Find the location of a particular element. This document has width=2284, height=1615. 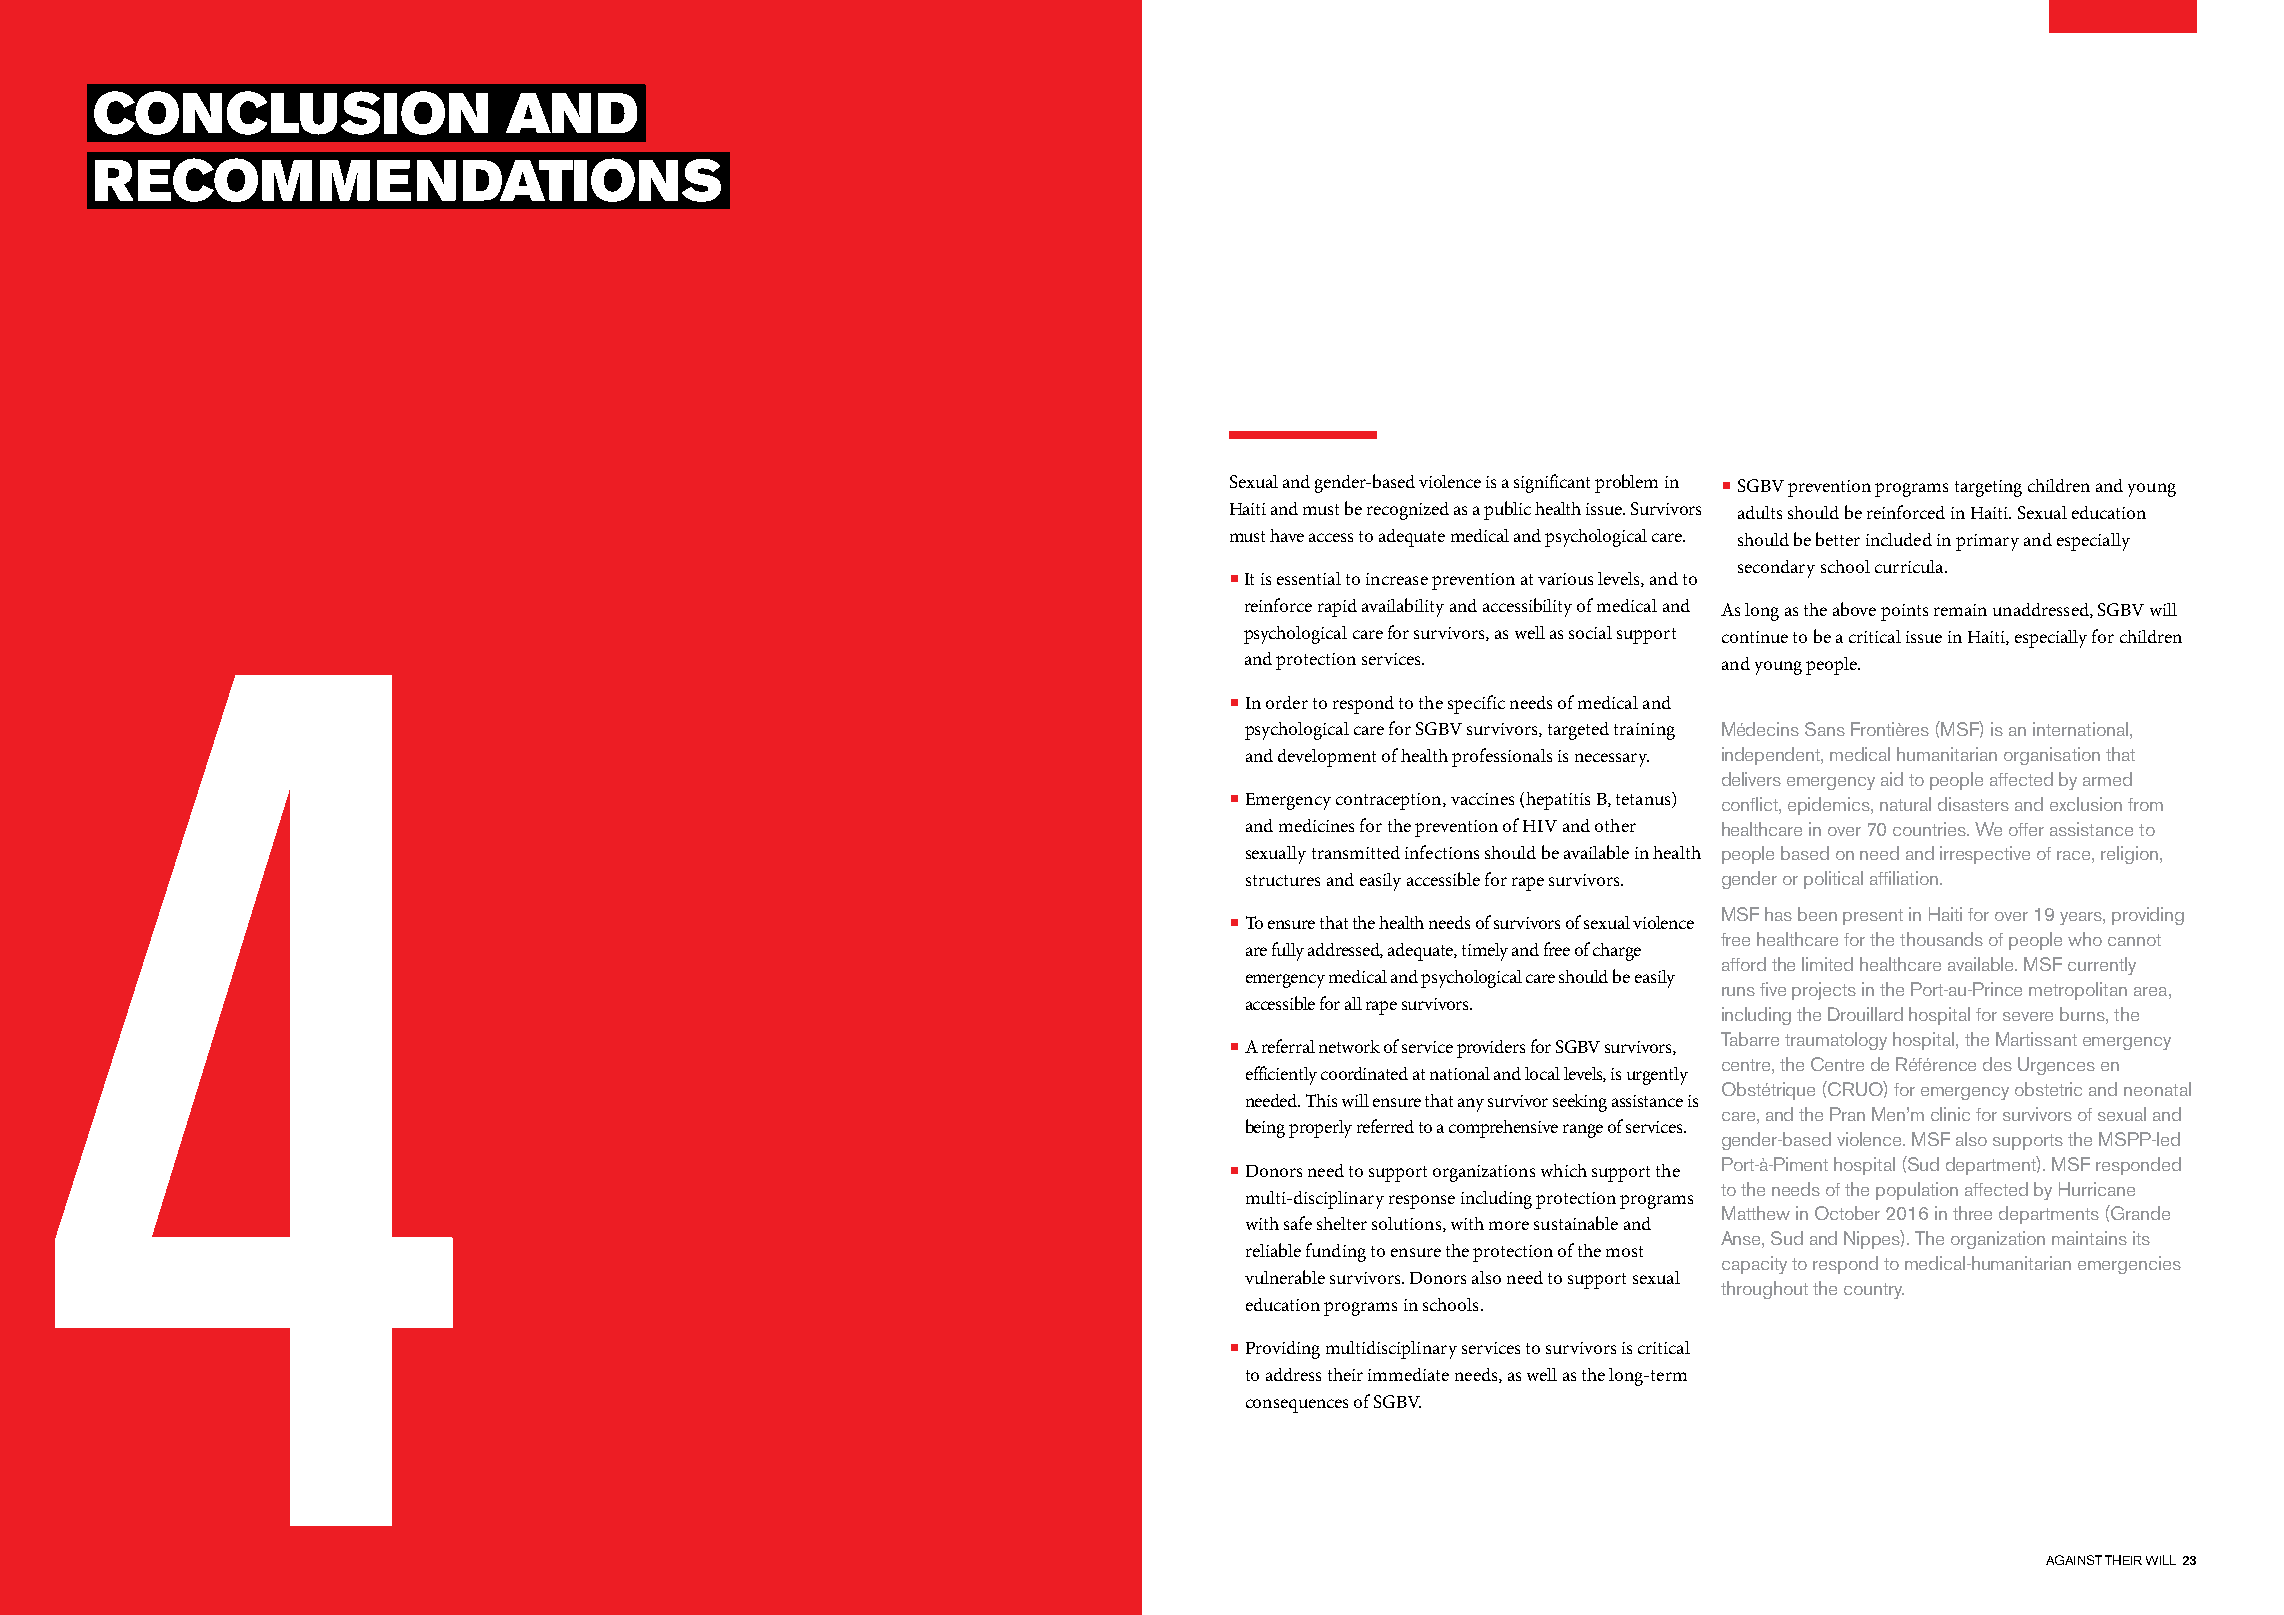

consequences is located at coordinates (1297, 1406).
